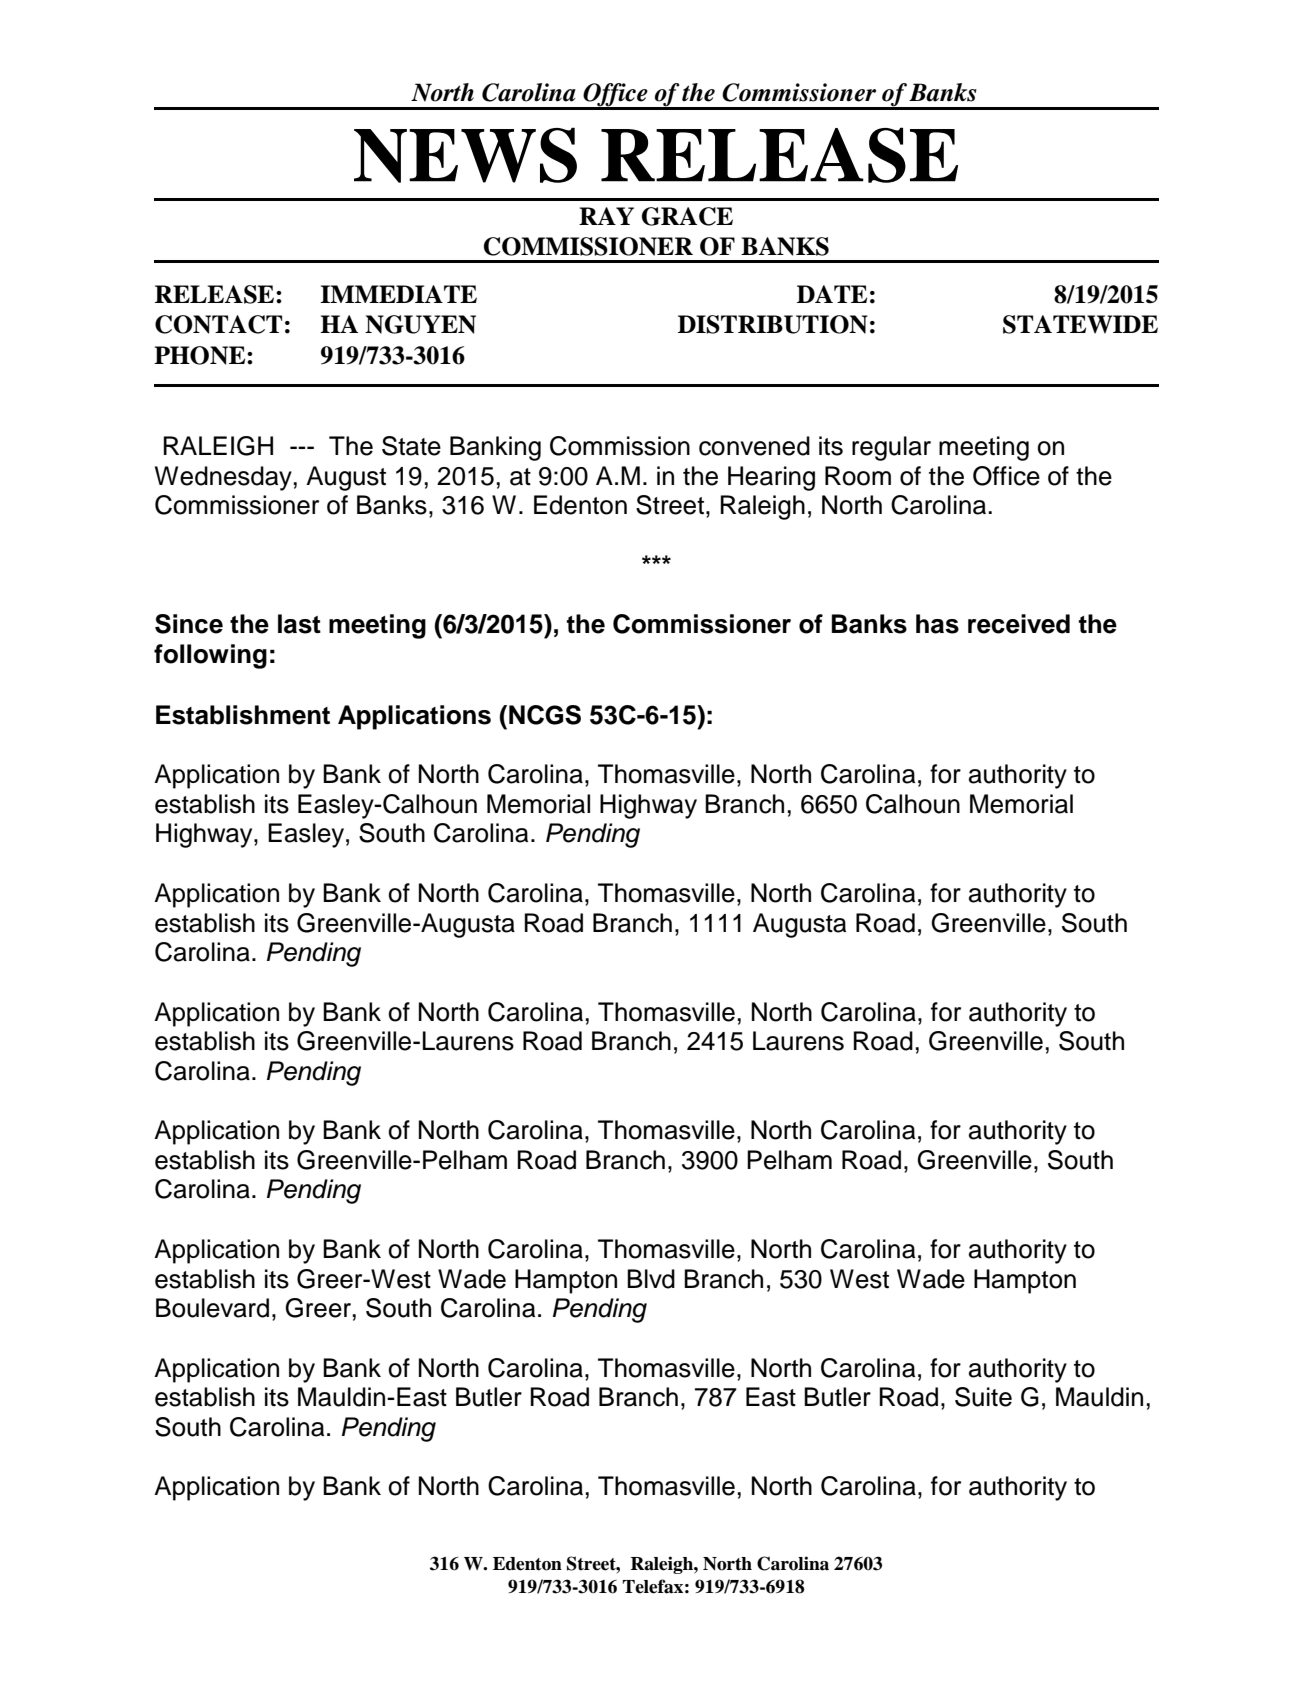 The image size is (1313, 1699). Describe the element at coordinates (299, 624) in the page. I see `last` at that location.
